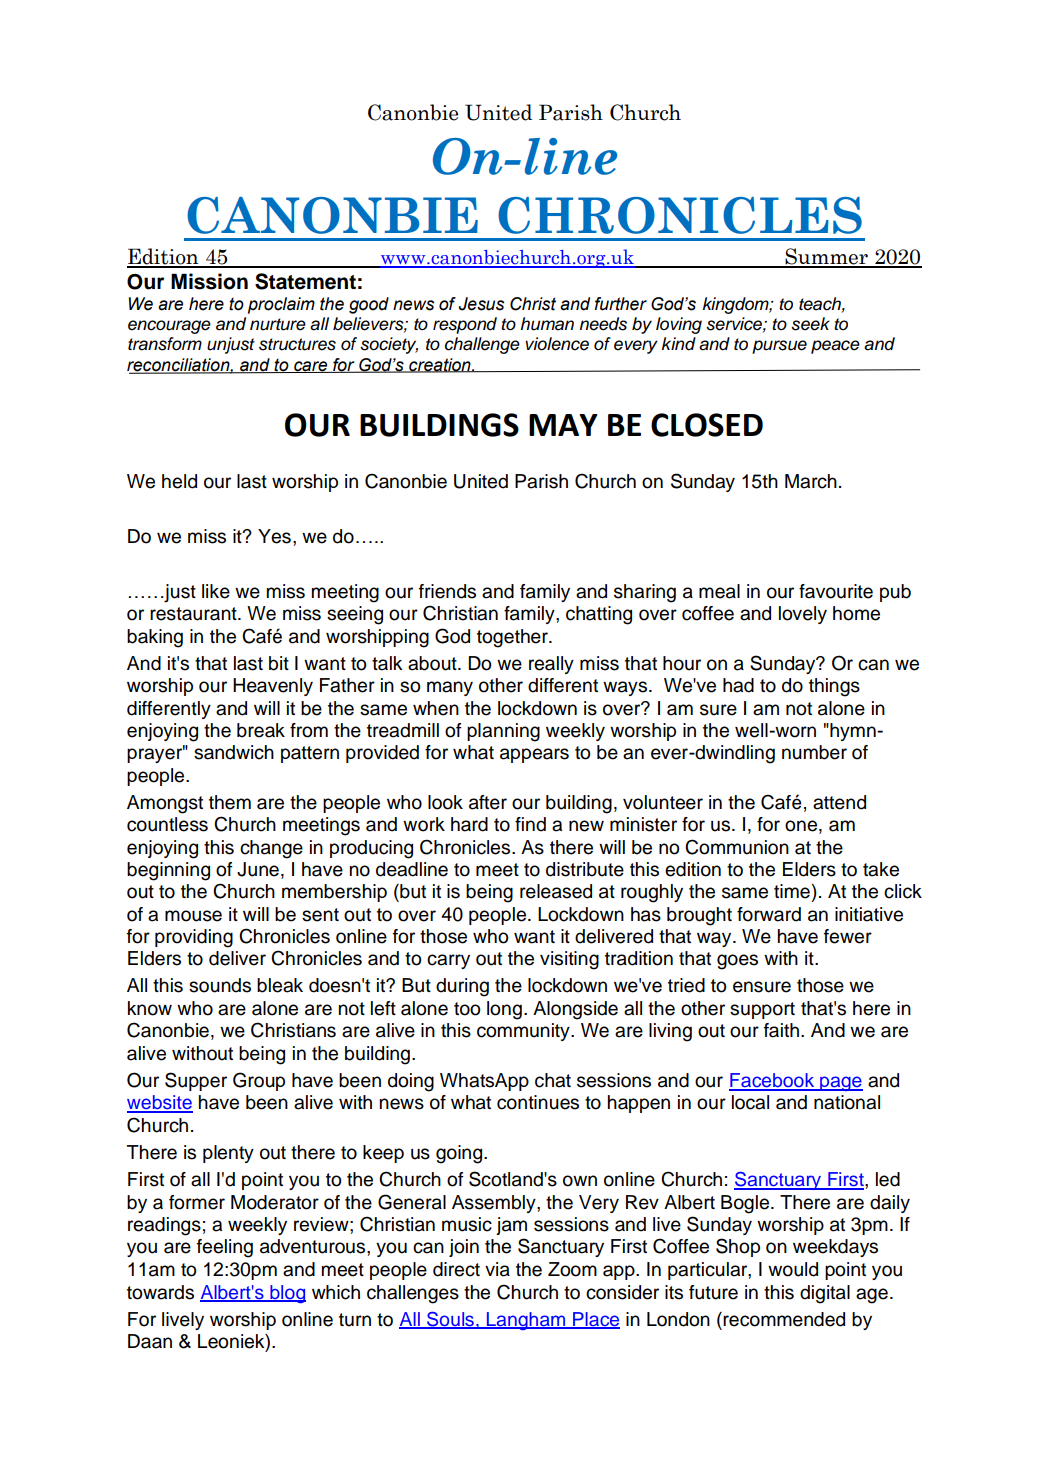  Describe the element at coordinates (513, 638) in the page. I see `together` at that location.
